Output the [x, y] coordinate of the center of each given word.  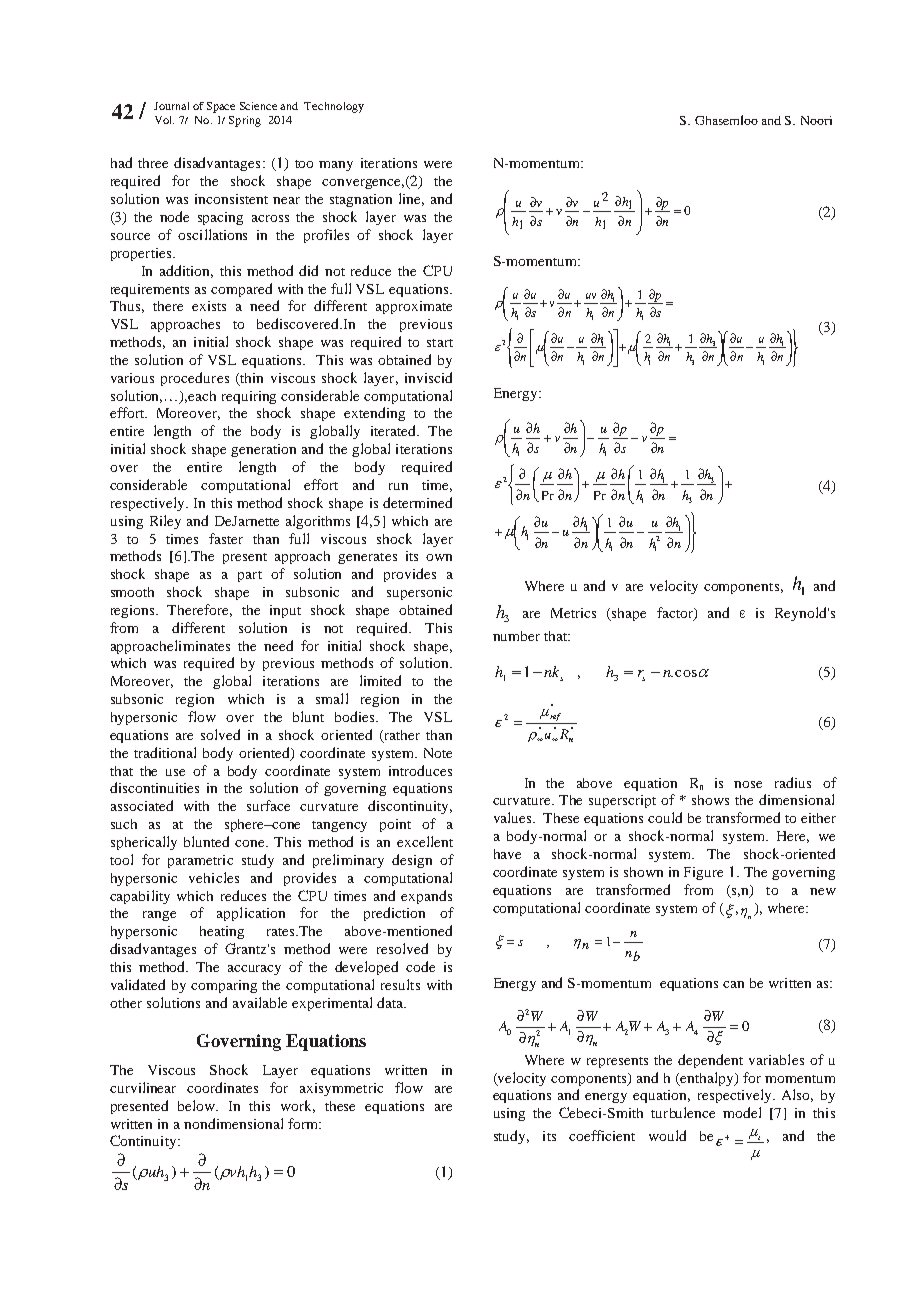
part [250, 576]
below [198, 1105]
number [516, 636]
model [742, 1112]
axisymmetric [341, 1089]
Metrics [573, 613]
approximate [414, 307]
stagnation [361, 200]
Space [221, 107]
